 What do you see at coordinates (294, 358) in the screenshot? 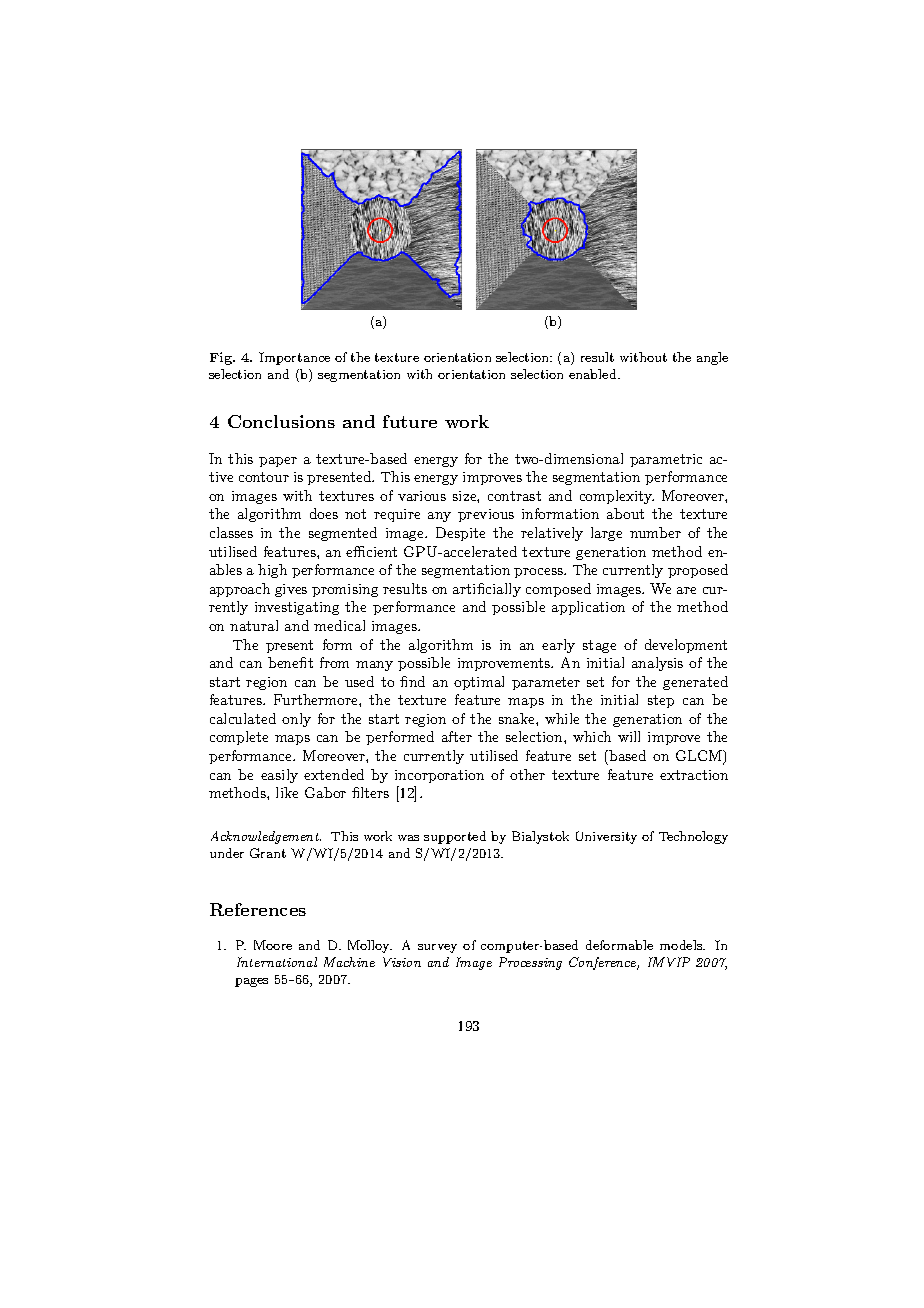
I see `Importance` at bounding box center [294, 358].
